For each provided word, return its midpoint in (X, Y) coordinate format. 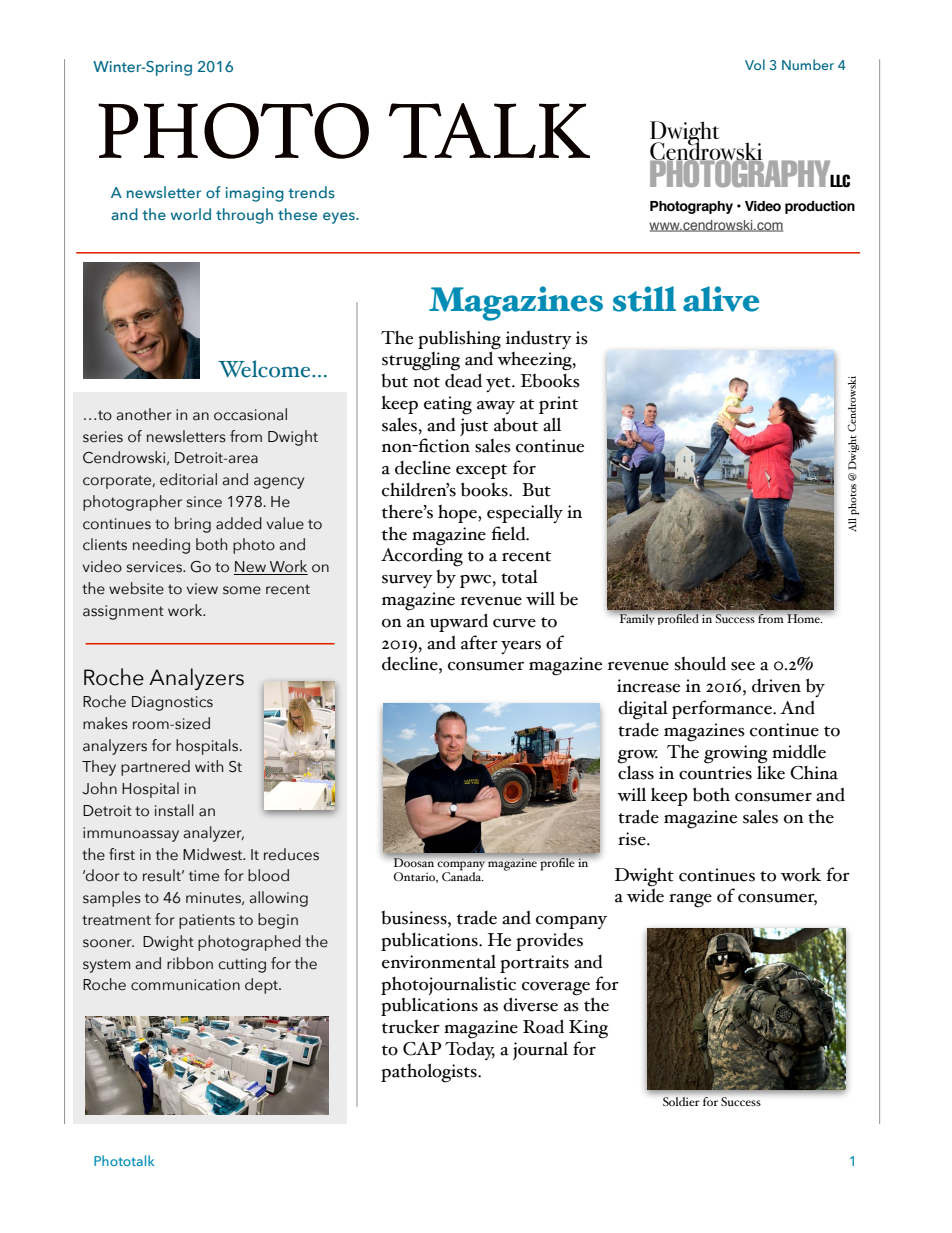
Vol (755, 64)
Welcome (265, 369)
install (174, 810)
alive (721, 299)
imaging (255, 194)
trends (311, 192)
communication (185, 985)
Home (804, 618)
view (202, 589)
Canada (463, 875)
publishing (459, 340)
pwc (475, 581)
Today (470, 1051)
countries (715, 773)
